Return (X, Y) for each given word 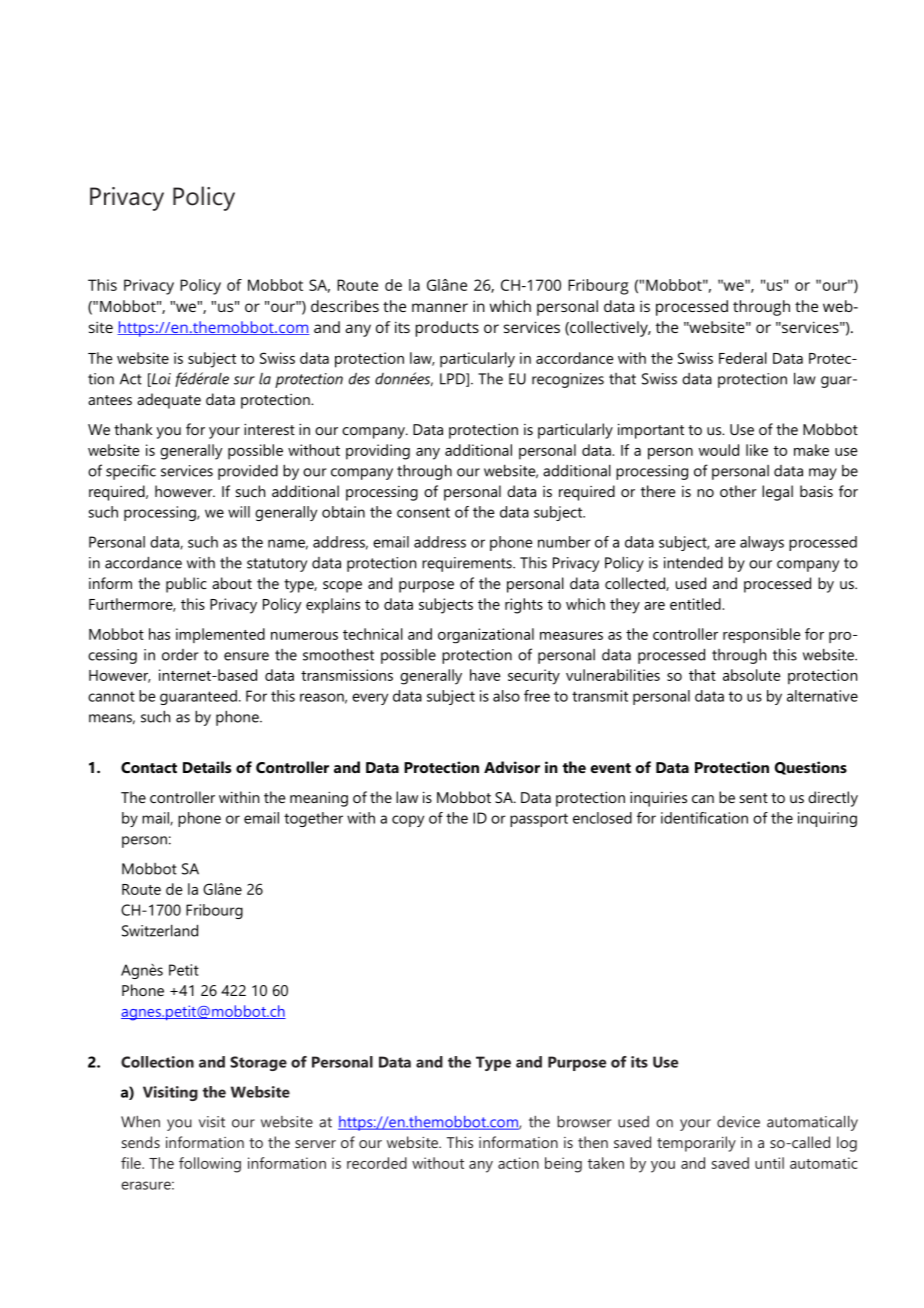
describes (345, 306)
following (210, 1165)
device (738, 1122)
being (563, 1165)
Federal (743, 358)
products (447, 329)
